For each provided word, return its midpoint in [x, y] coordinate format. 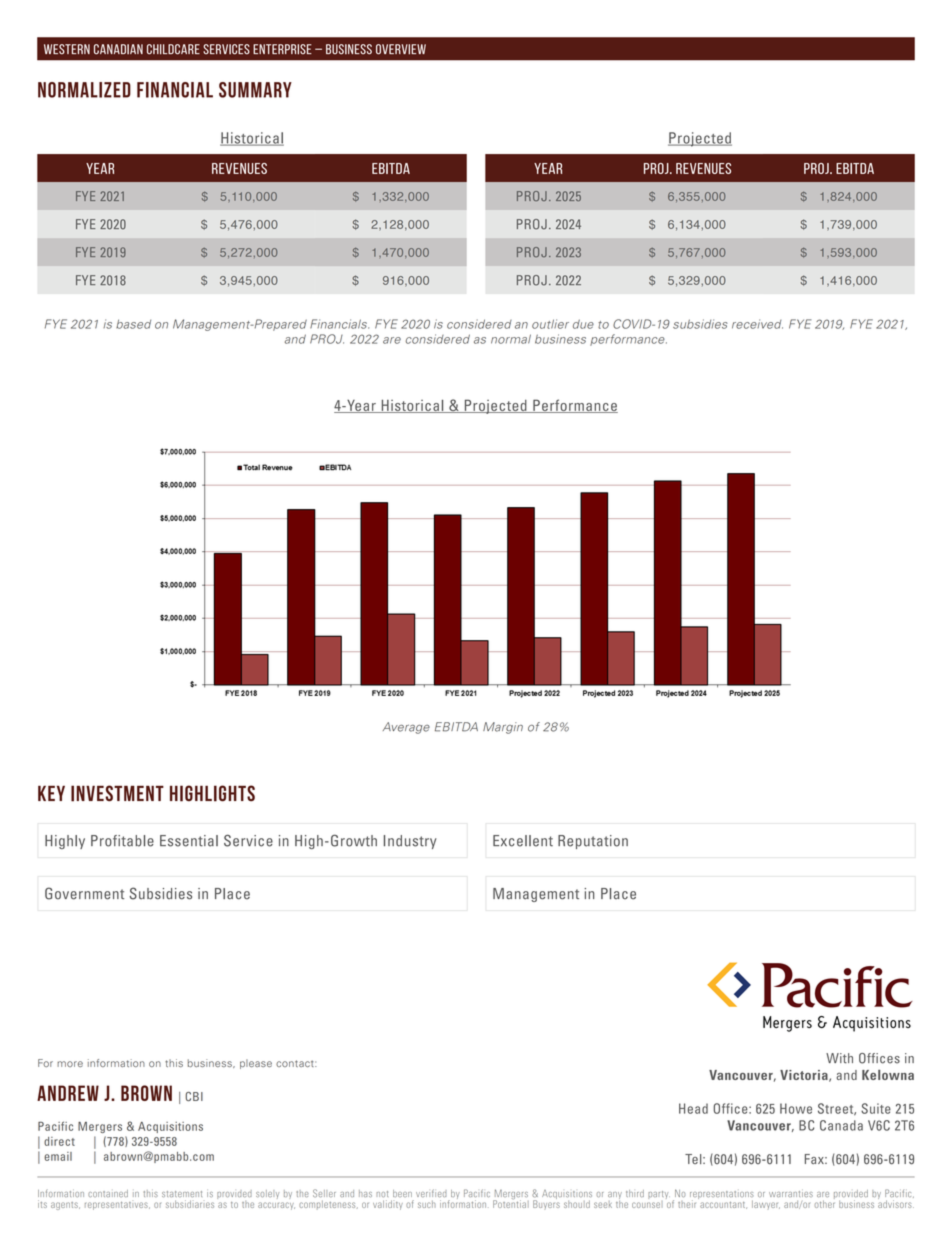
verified [431, 1193]
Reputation [593, 842]
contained [108, 1193]
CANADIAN [118, 49]
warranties [791, 1194]
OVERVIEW [401, 49]
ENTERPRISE [282, 49]
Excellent [523, 841]
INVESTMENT [117, 793]
